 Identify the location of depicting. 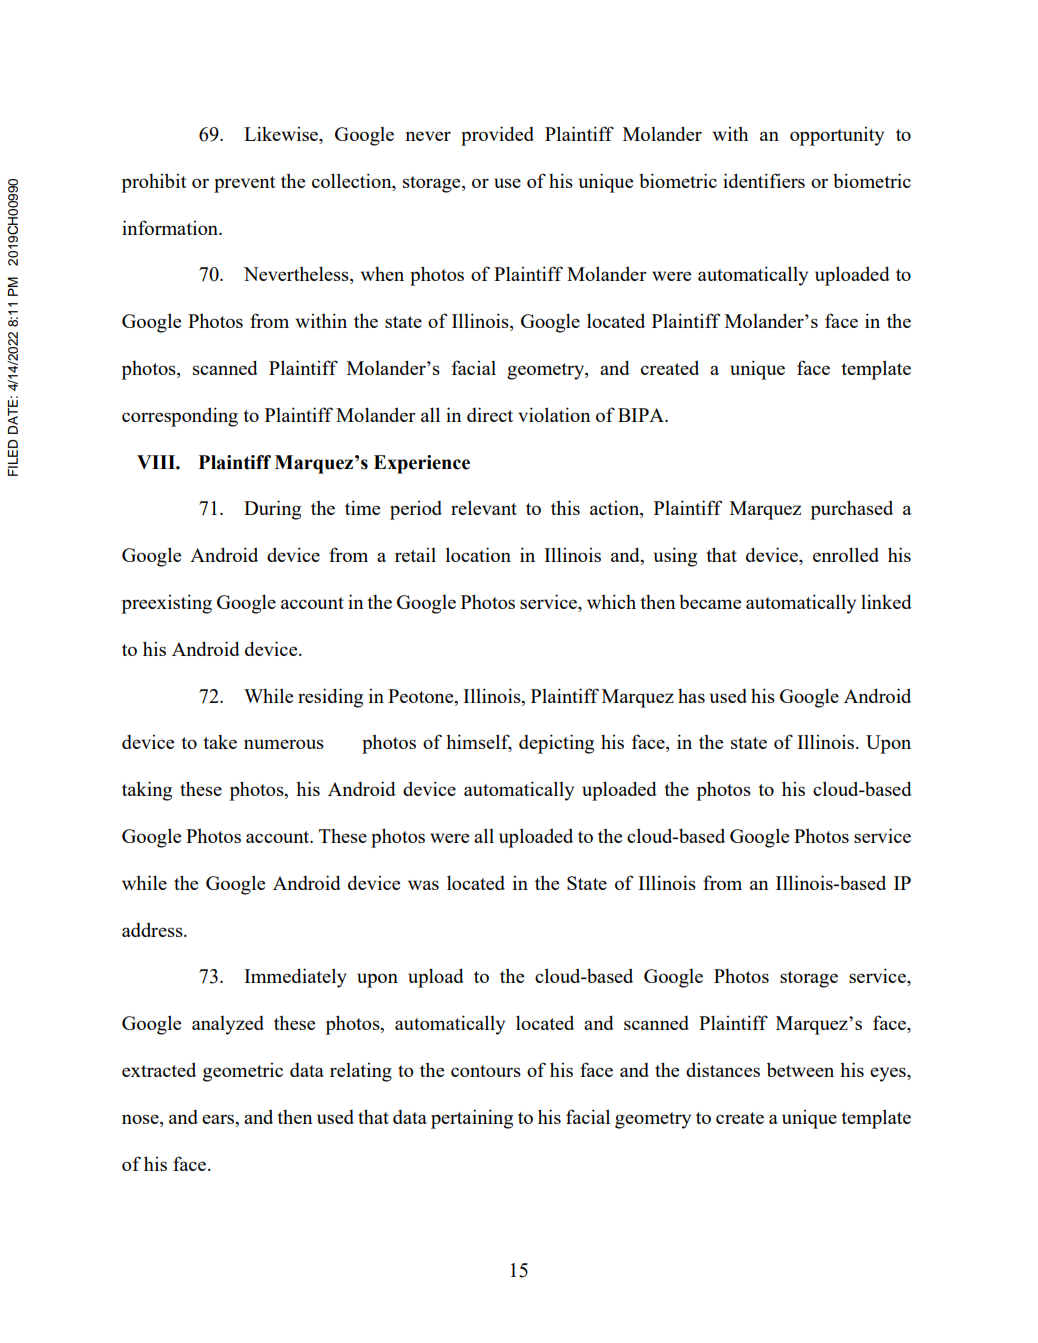
(556, 744).
